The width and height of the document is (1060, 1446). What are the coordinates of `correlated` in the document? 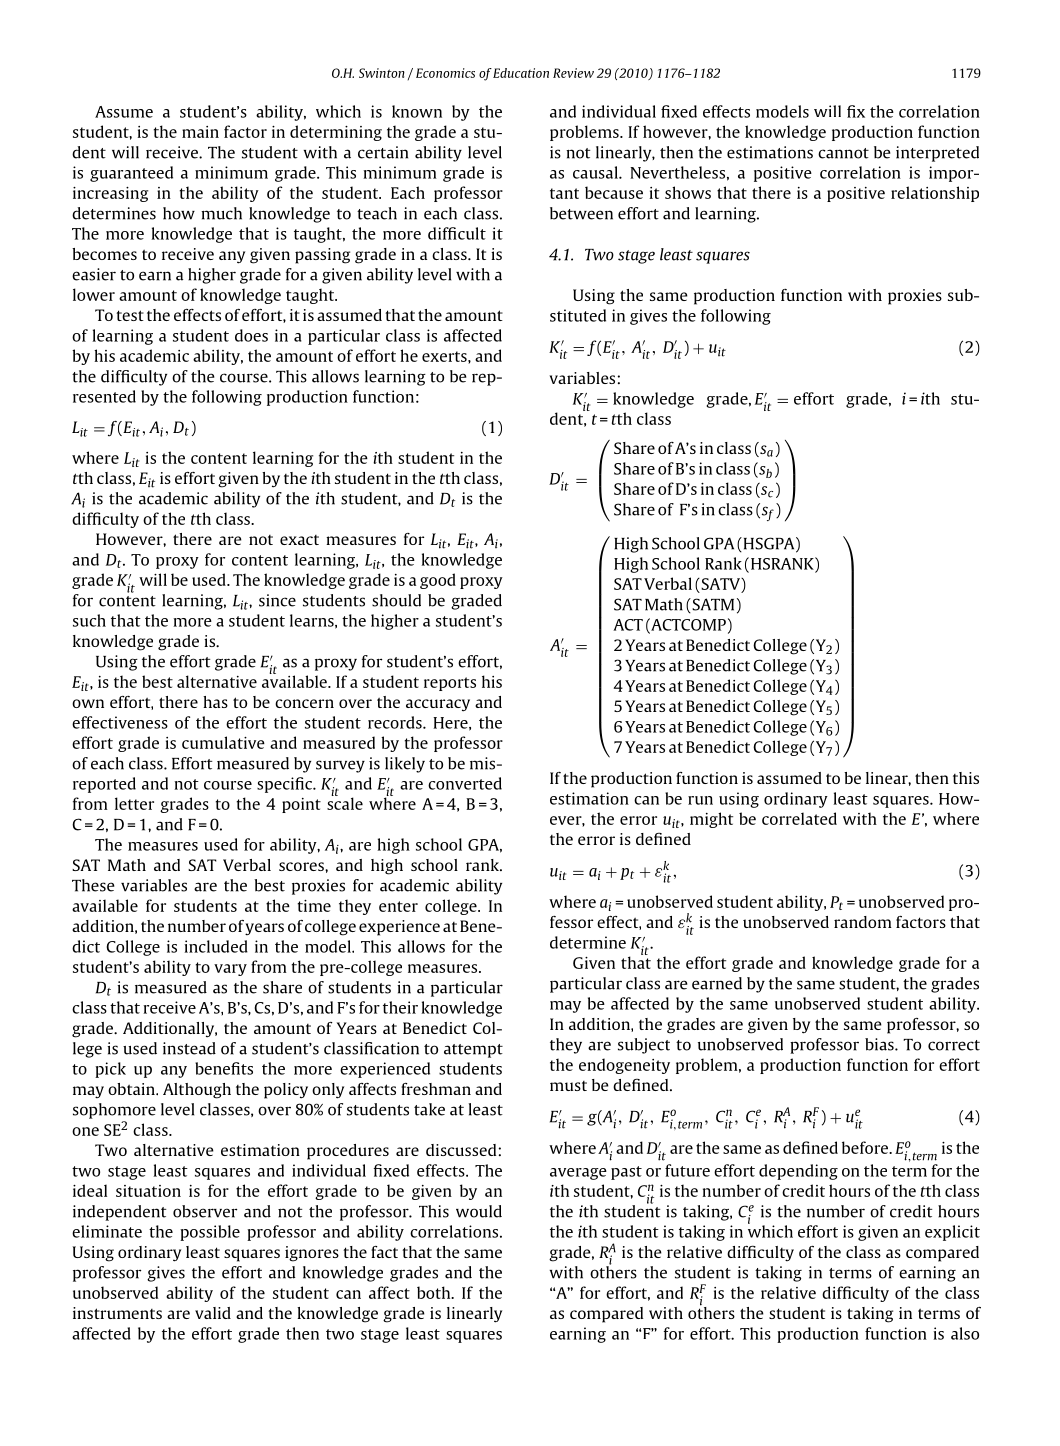 It's located at (799, 818).
